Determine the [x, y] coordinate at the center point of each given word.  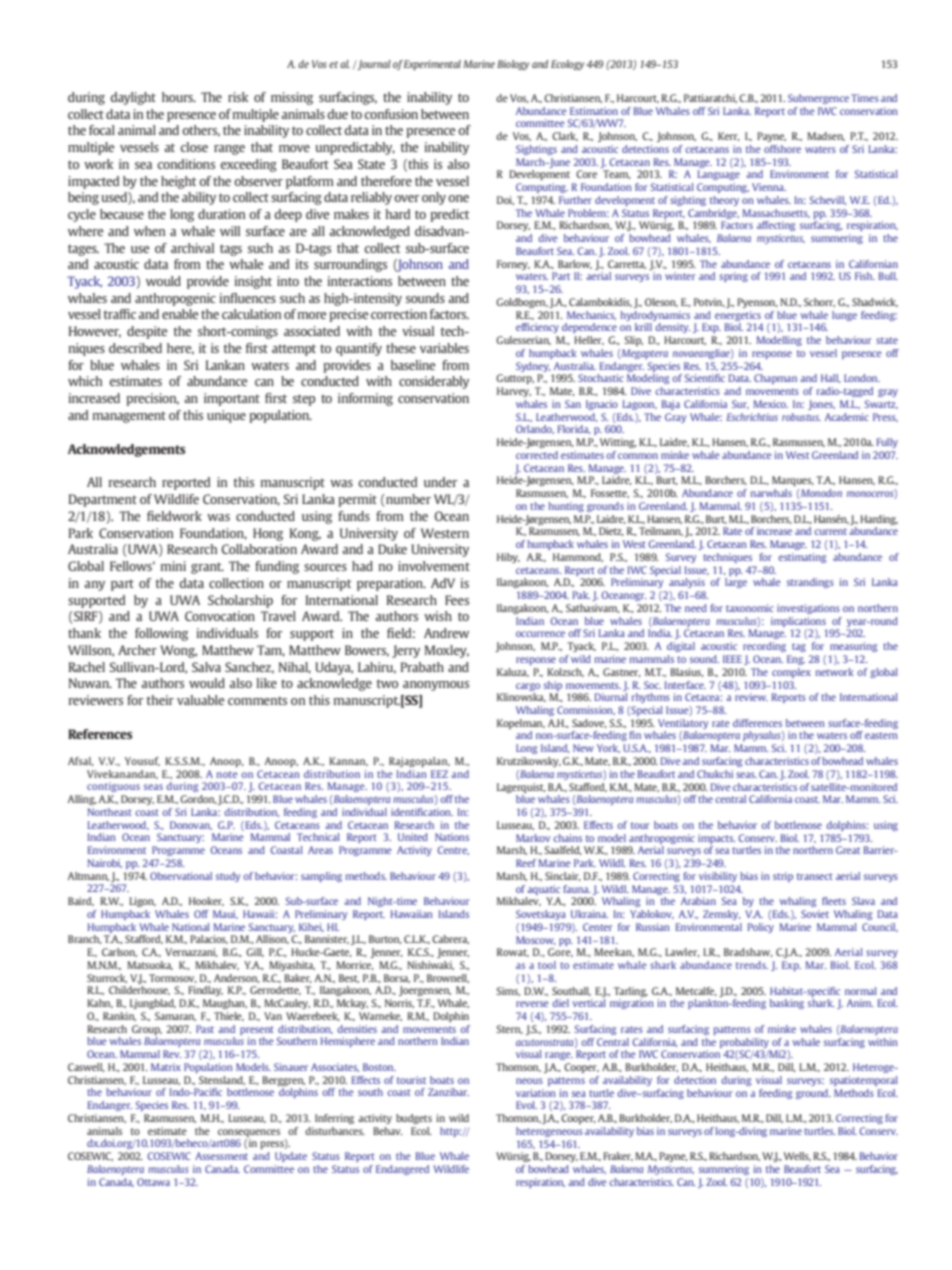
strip [783, 877]
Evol [526, 1105]
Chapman [775, 379]
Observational [181, 876]
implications [798, 622]
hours [178, 97]
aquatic [543, 890]
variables [444, 348]
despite [147, 332]
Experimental [432, 65]
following [161, 634]
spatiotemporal [864, 1081]
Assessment [221, 1156]
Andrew [446, 633]
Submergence [818, 99]
